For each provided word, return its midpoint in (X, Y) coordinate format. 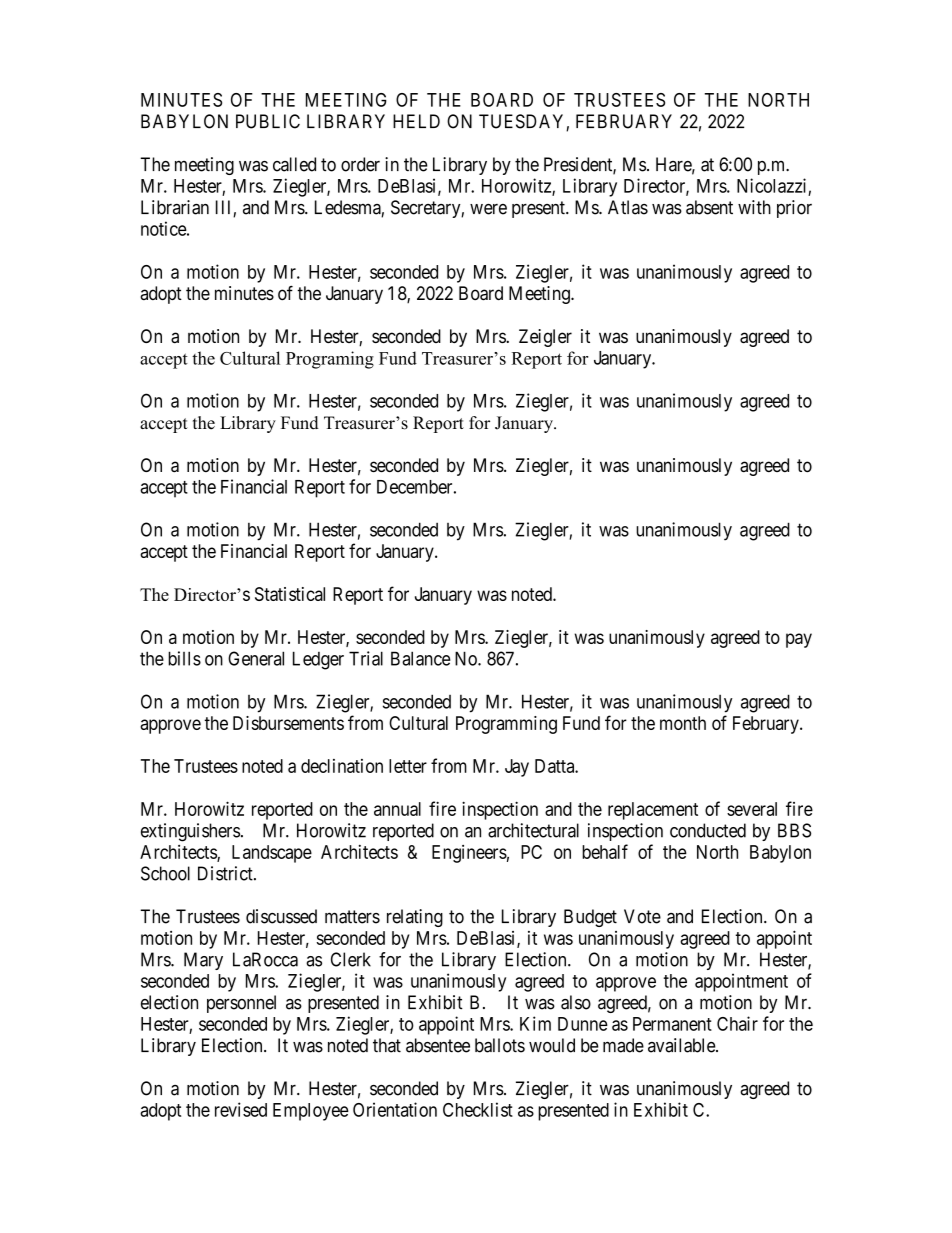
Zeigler (545, 338)
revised (241, 1109)
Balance (421, 658)
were (488, 209)
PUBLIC (268, 121)
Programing (330, 360)
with (754, 207)
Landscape (272, 854)
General (256, 658)
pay (799, 640)
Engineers (469, 854)
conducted (708, 830)
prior (794, 209)
